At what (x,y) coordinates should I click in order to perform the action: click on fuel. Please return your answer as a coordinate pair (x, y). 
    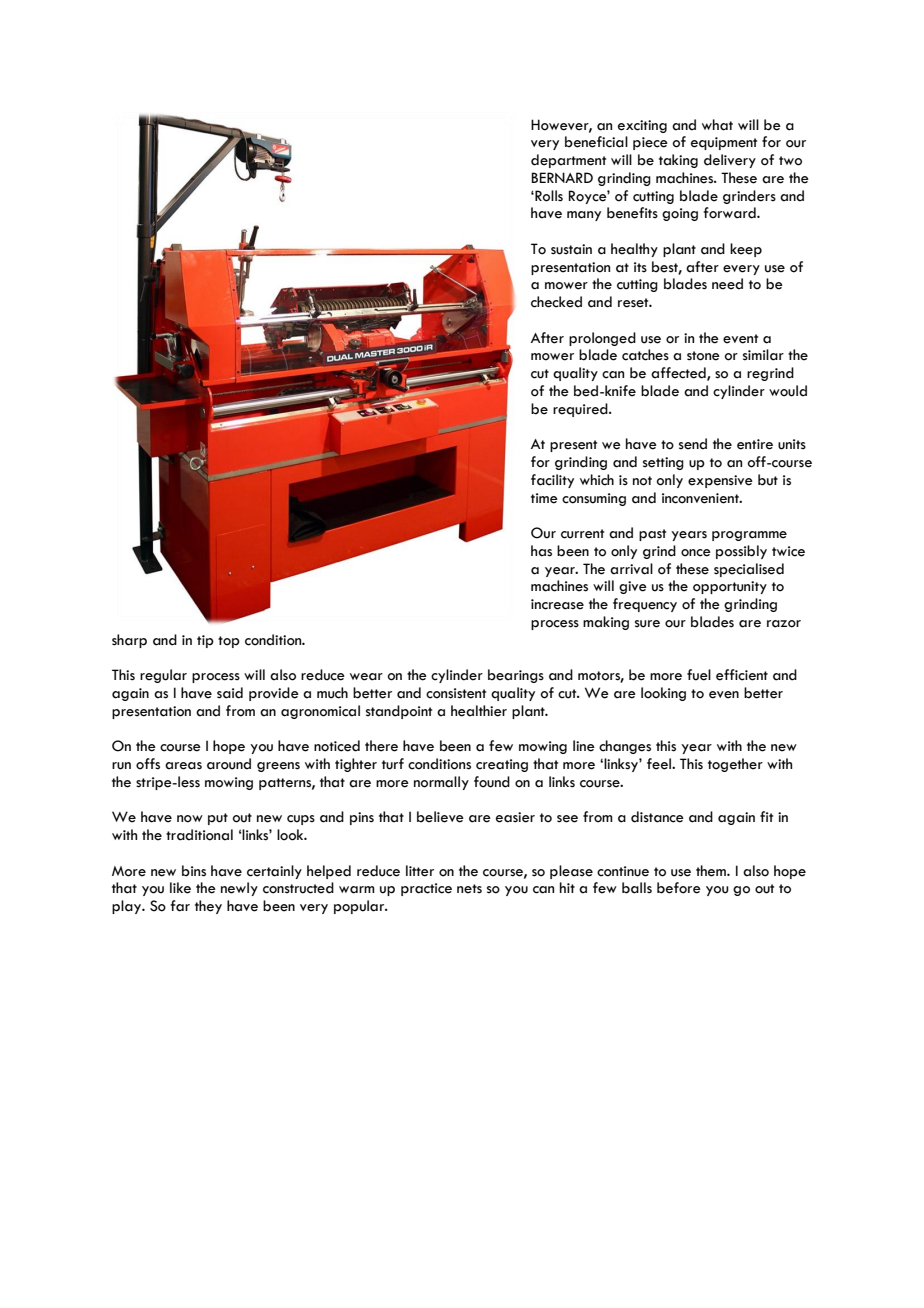
    Looking at the image, I should click on (699, 675).
